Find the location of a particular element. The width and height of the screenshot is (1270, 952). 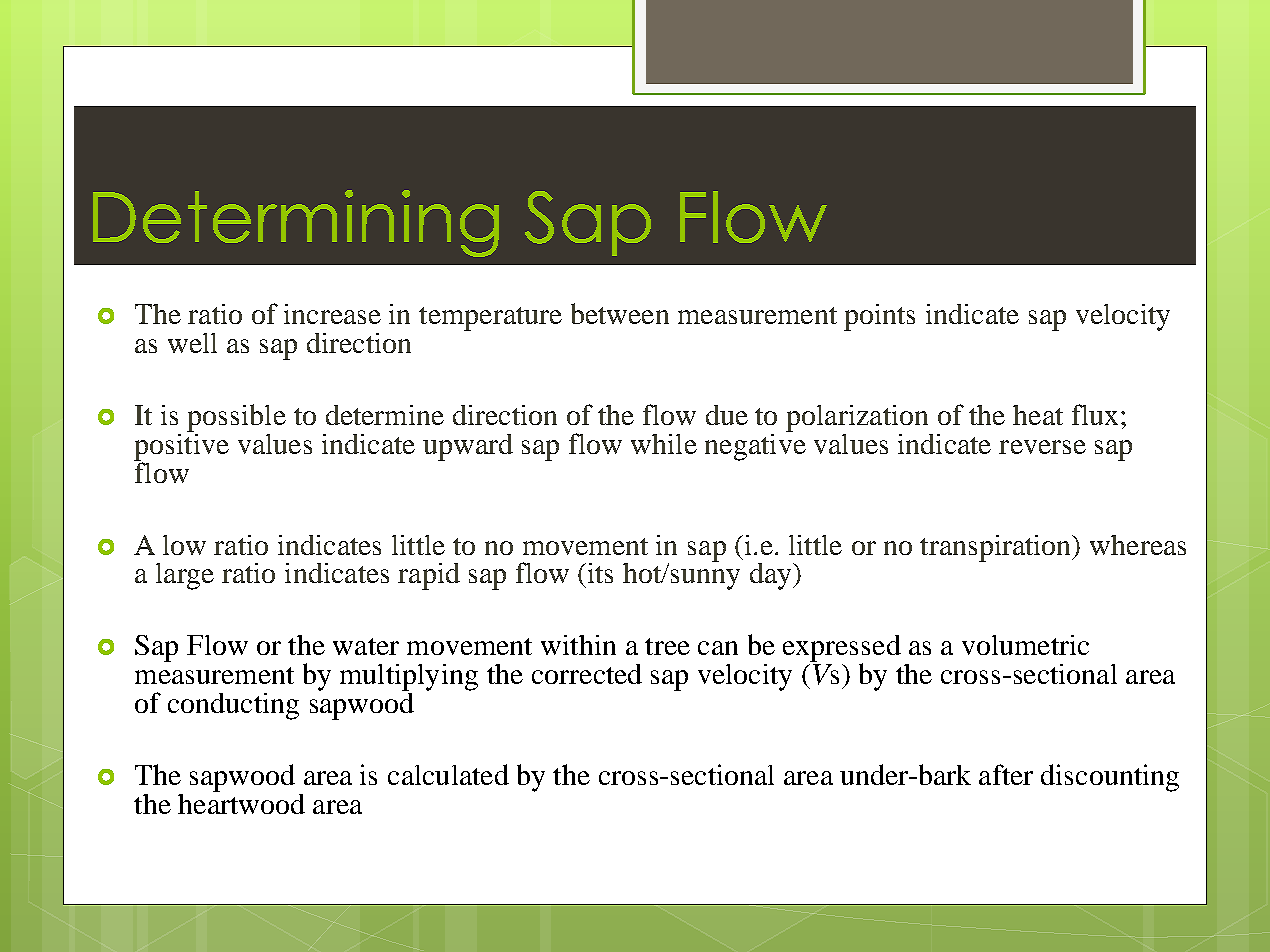

between is located at coordinates (620, 313).
